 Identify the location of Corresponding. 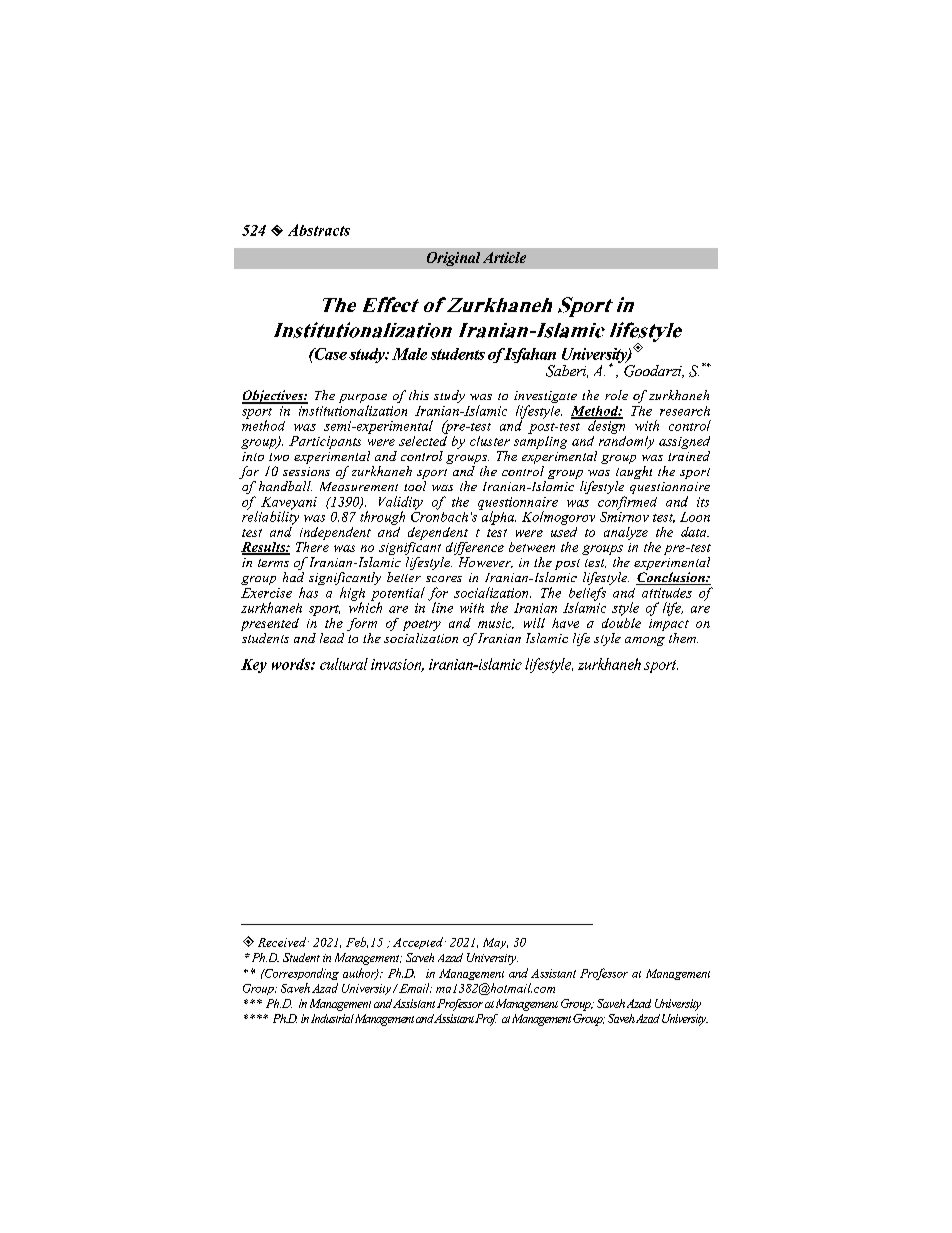
(300, 974).
